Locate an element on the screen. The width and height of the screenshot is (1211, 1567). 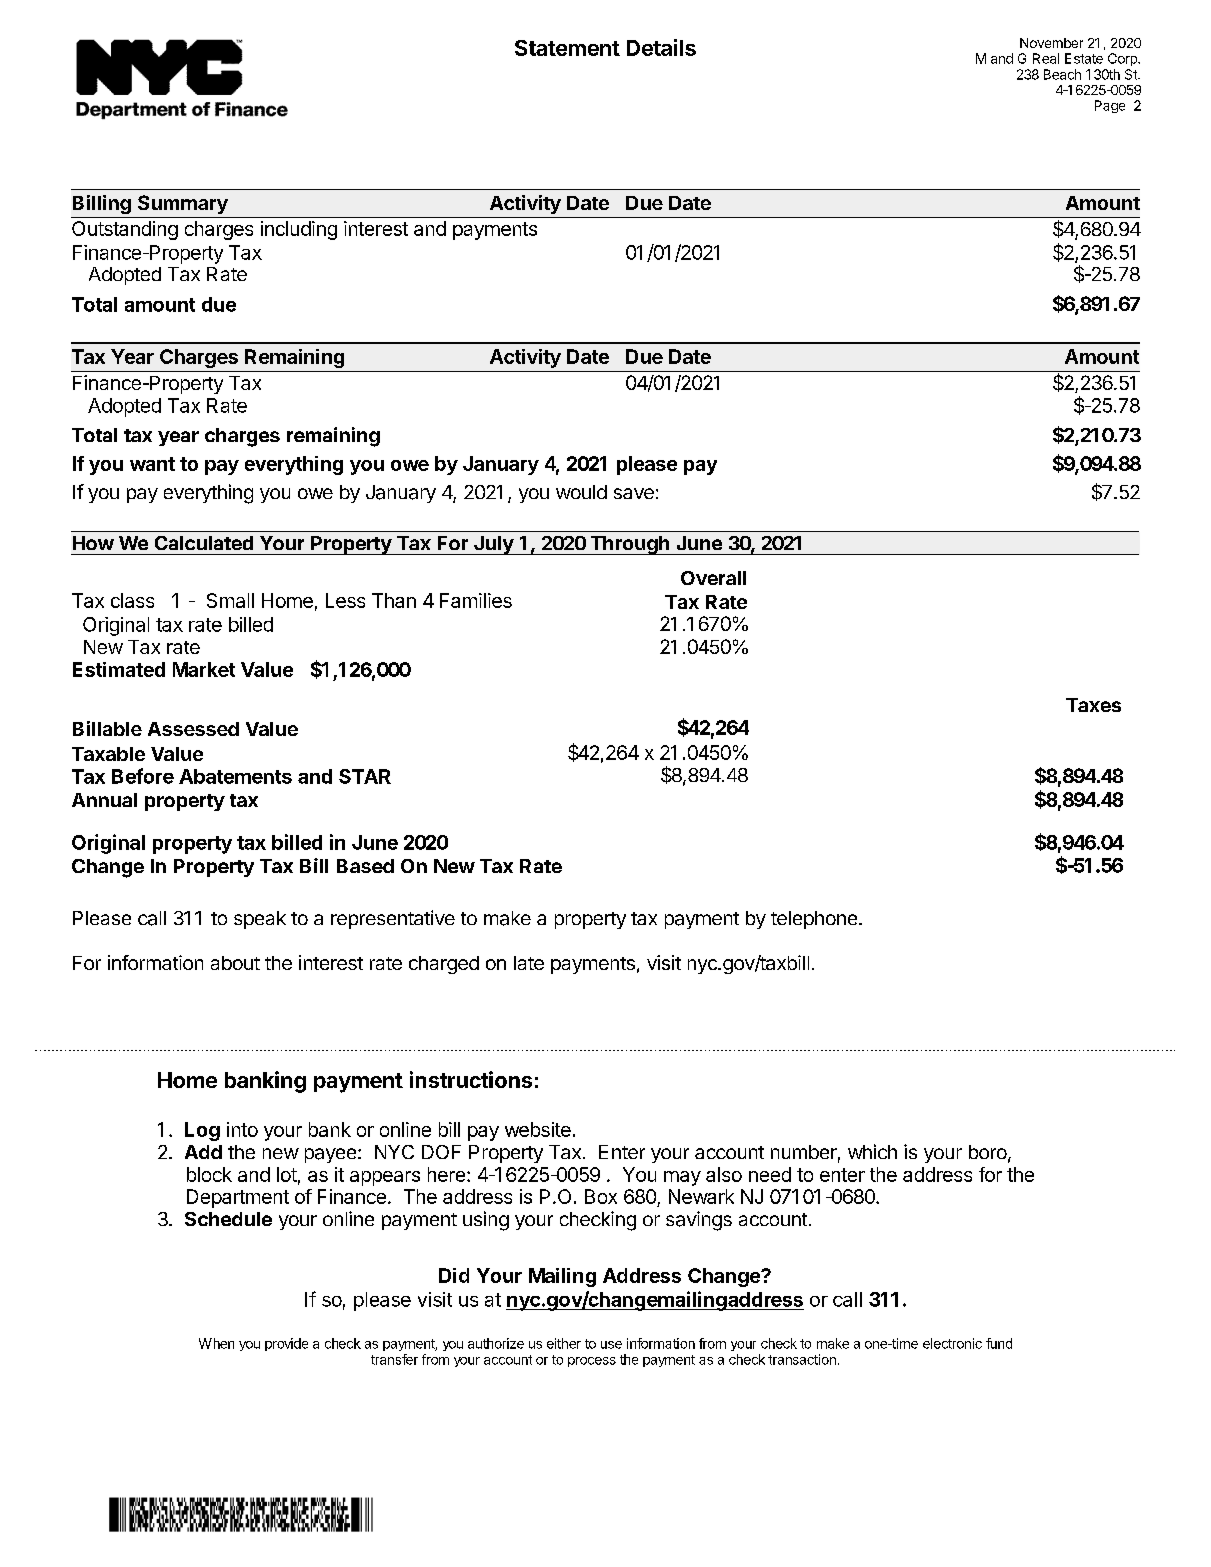
instructions is located at coordinates (471, 1079).
